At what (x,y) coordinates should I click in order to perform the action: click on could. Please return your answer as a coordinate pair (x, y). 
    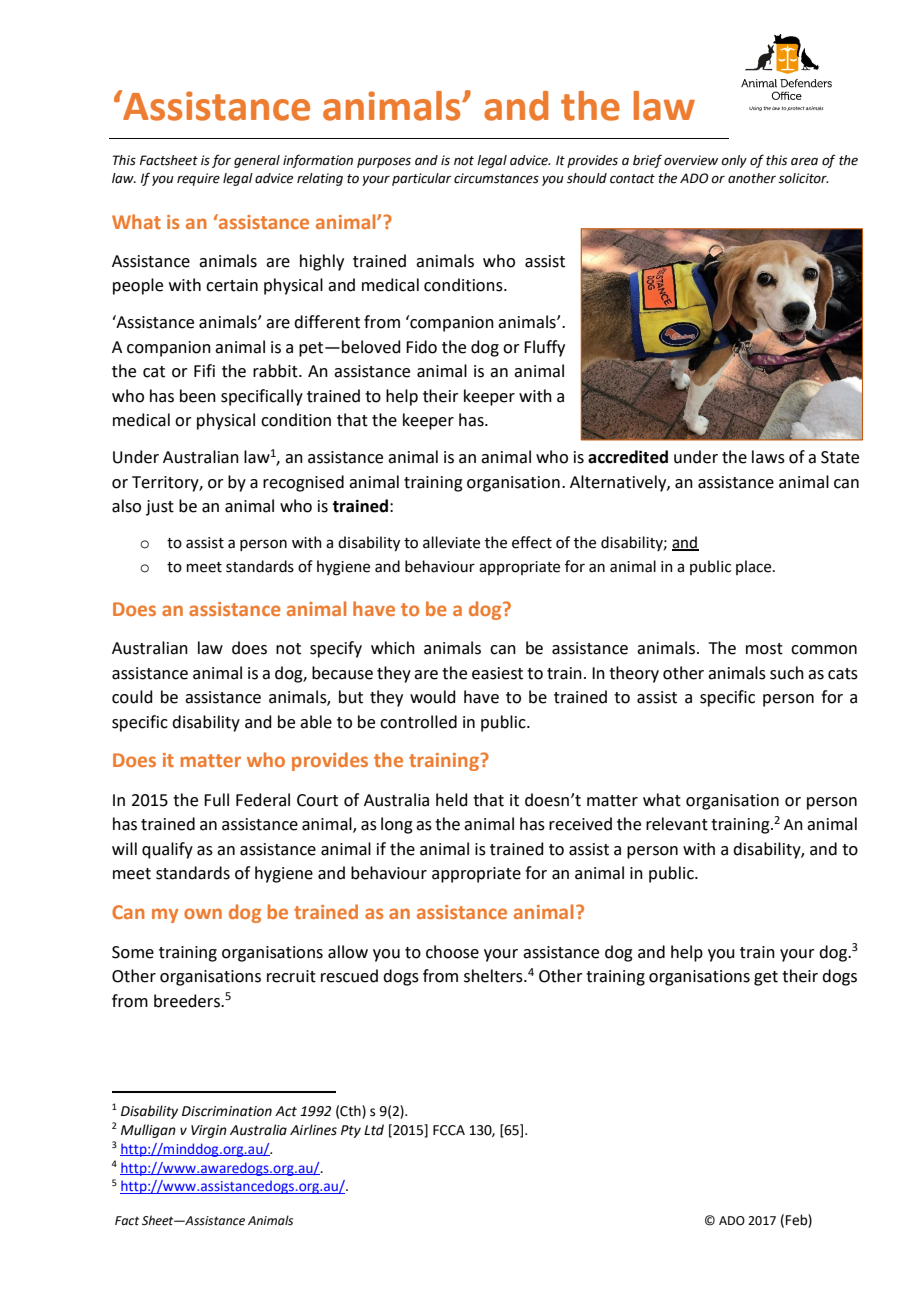
    Looking at the image, I should click on (132, 697).
